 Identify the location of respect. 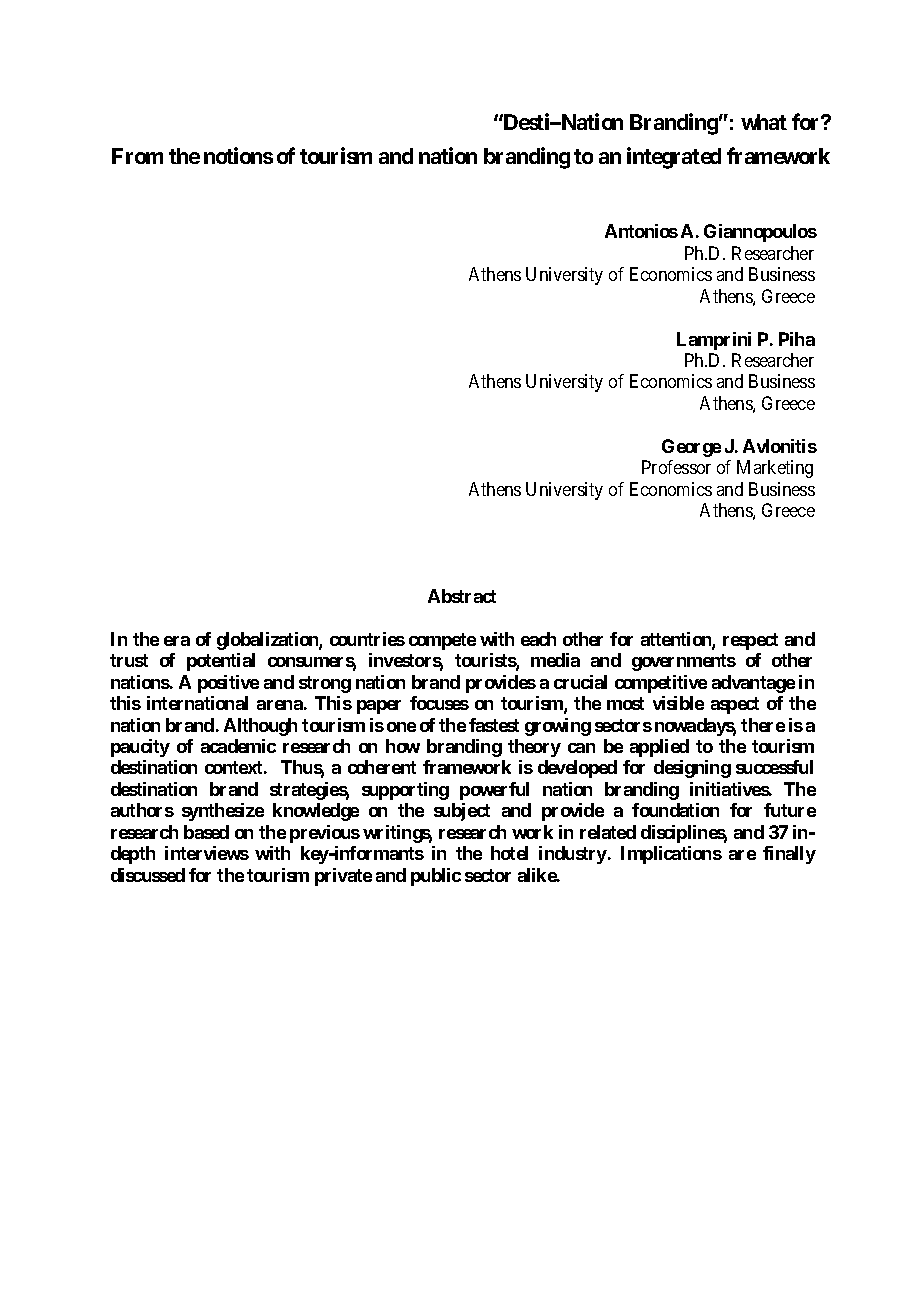
(750, 641).
